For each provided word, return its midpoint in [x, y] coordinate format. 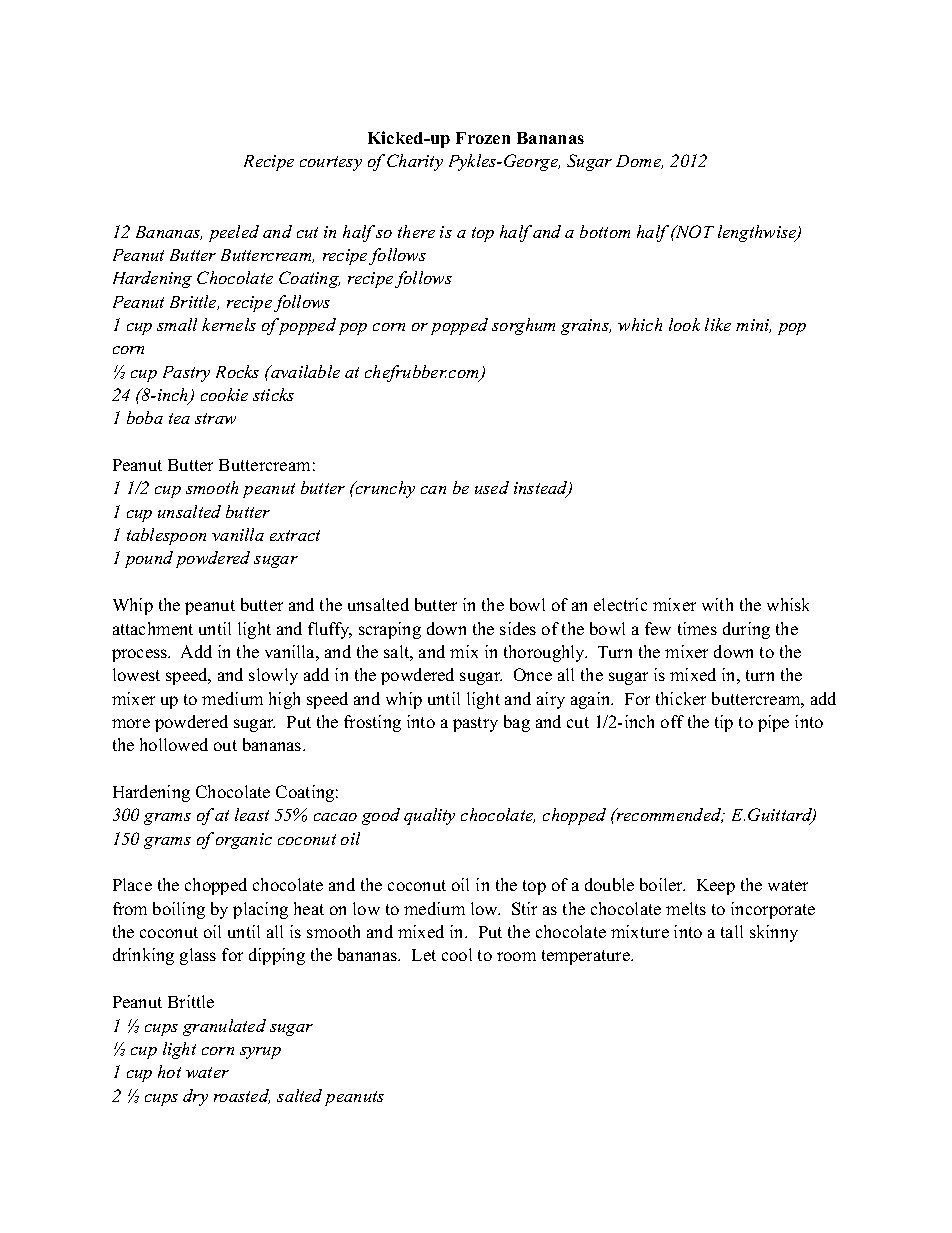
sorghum [523, 326]
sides [518, 628]
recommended [669, 815]
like [718, 324]
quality [429, 816]
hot [169, 1071]
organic [244, 841]
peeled [234, 233]
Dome [639, 162]
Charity [415, 162]
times [697, 628]
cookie [224, 394]
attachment [153, 628]
